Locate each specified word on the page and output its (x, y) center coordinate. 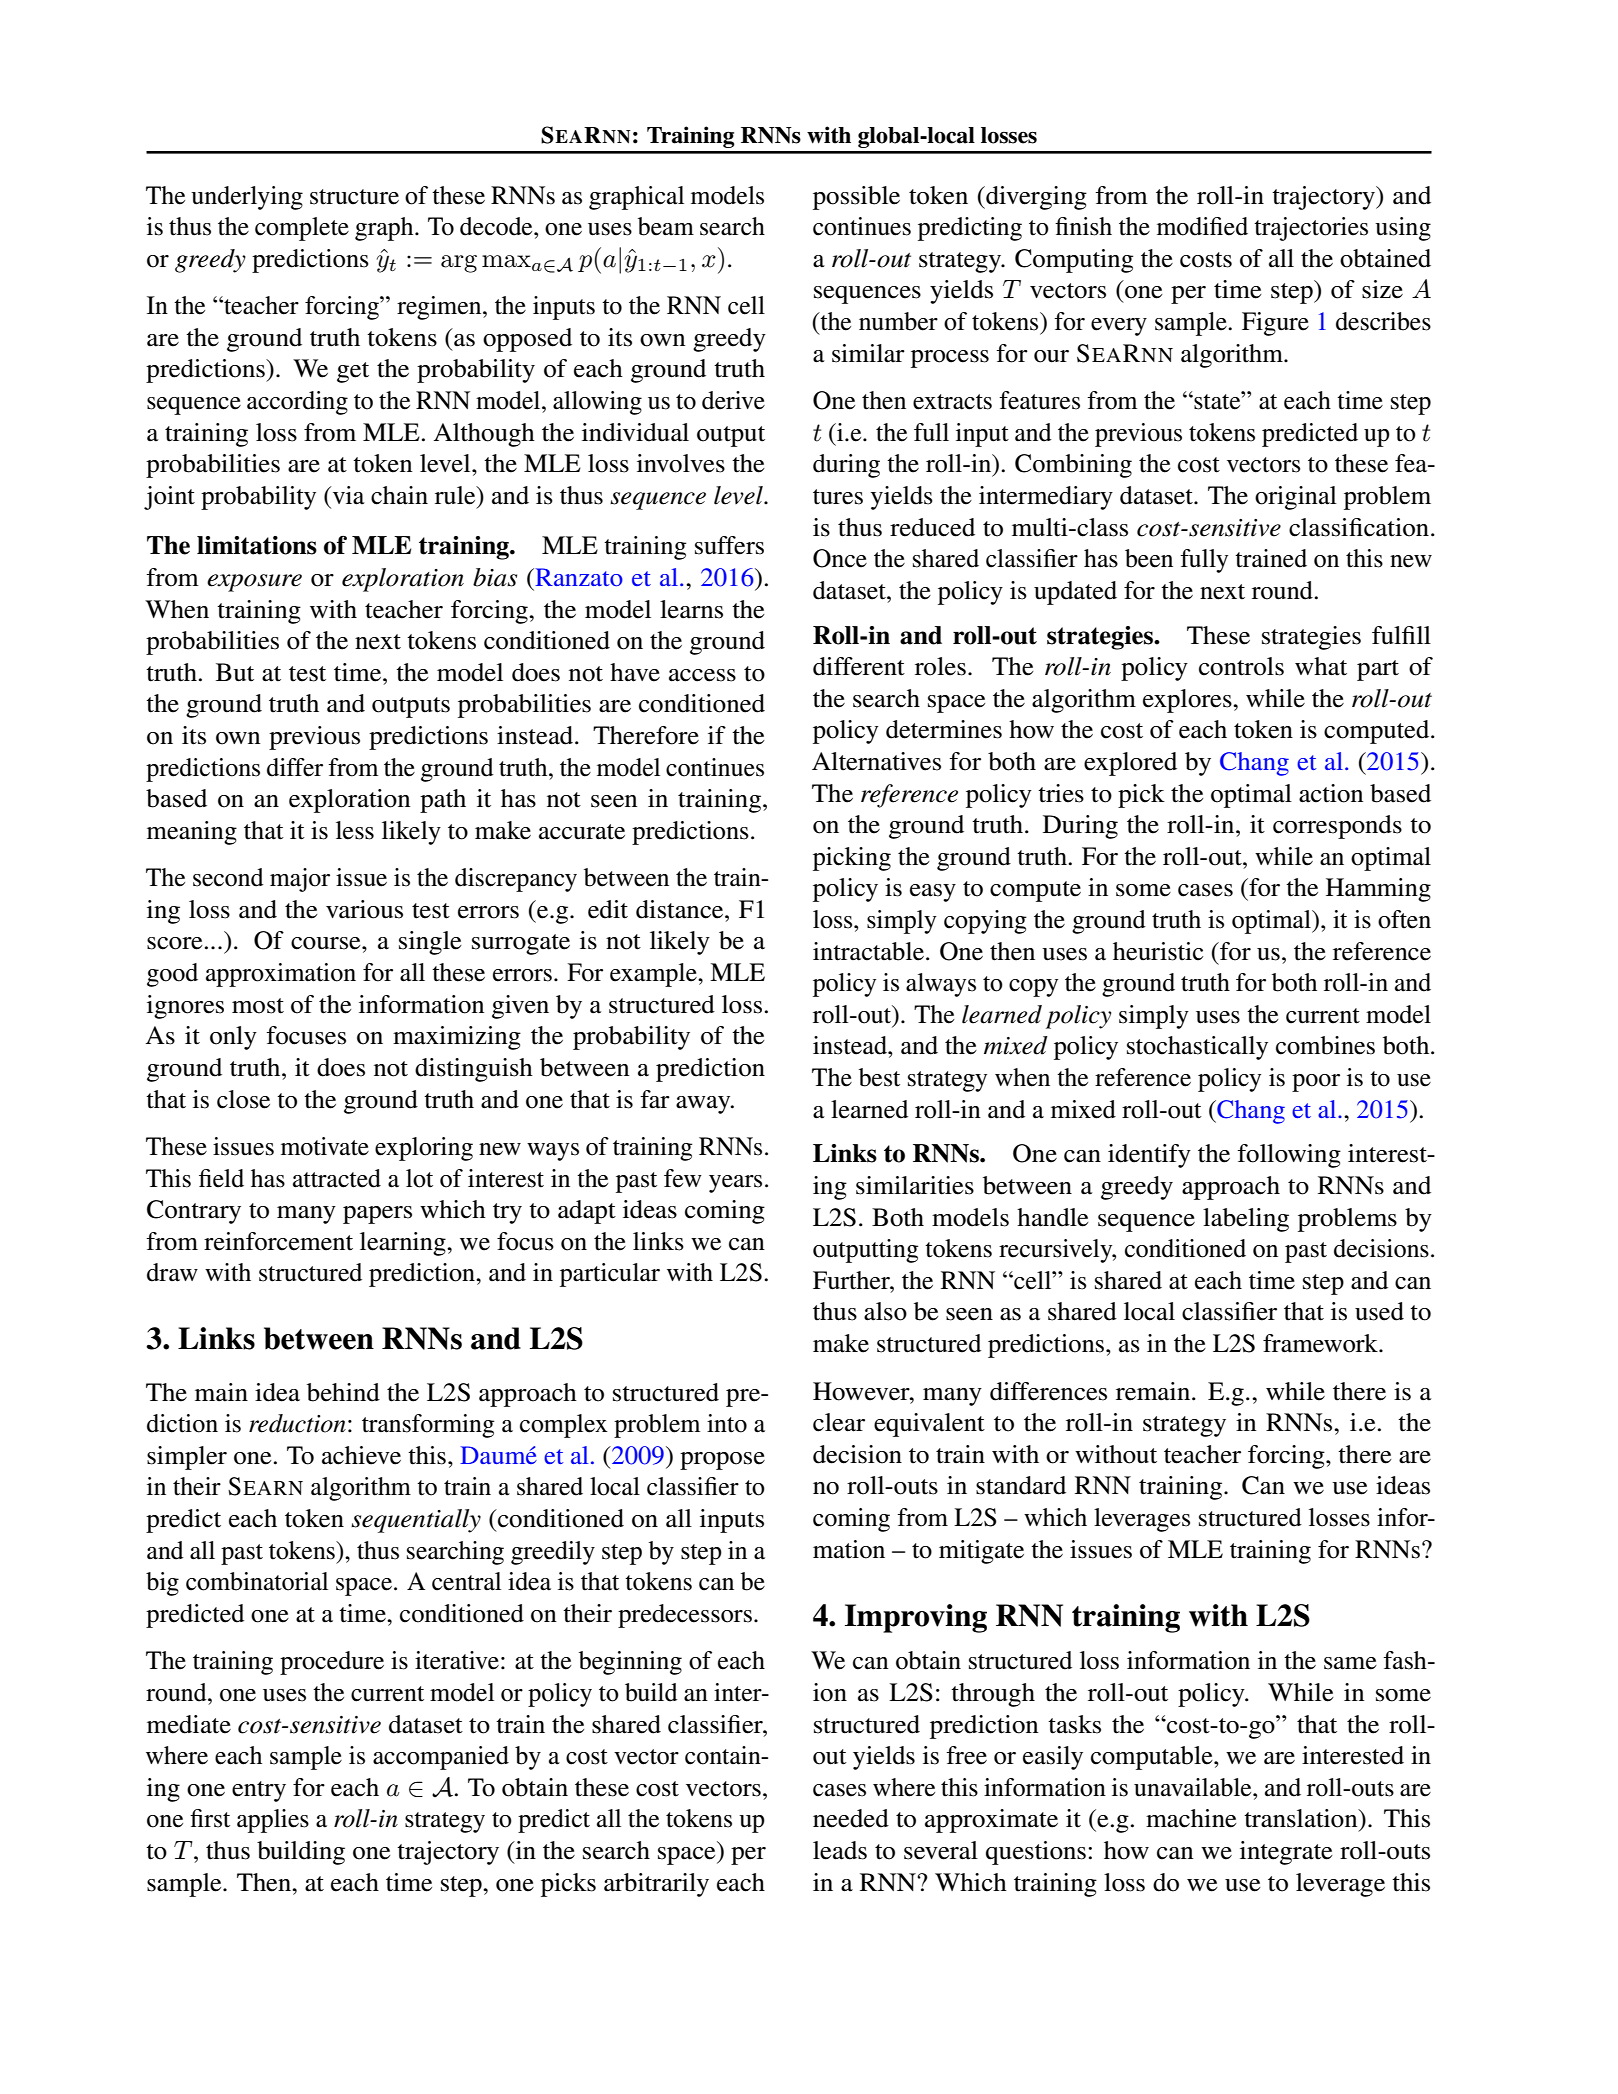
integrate (1286, 1853)
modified (1202, 226)
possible (856, 198)
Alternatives (876, 761)
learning (404, 1244)
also (885, 1311)
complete (302, 229)
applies (273, 1821)
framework (1321, 1343)
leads (840, 1850)
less (355, 830)
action (1331, 793)
